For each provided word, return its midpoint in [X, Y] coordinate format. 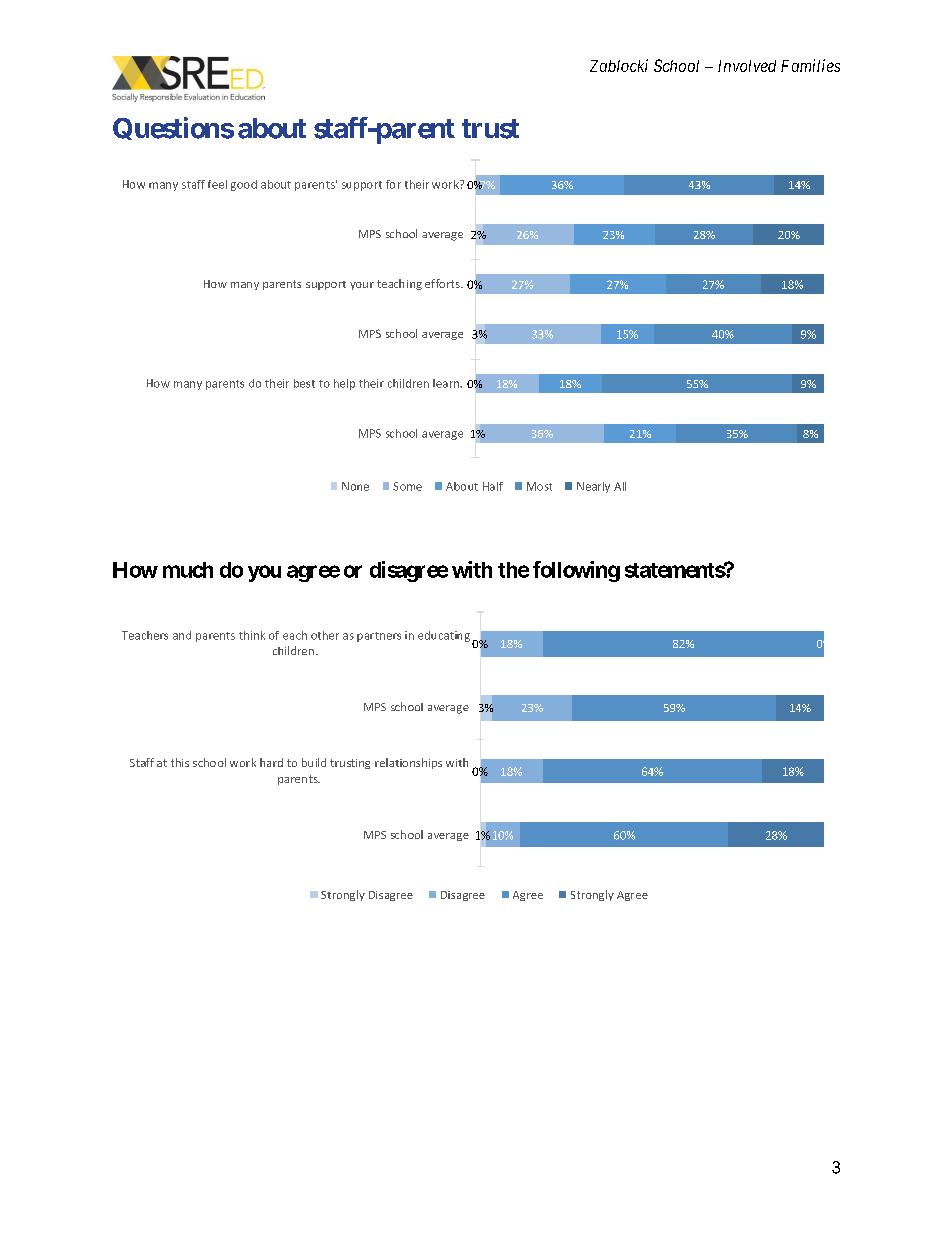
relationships [408, 763]
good [244, 185]
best [304, 383]
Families [810, 65]
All [620, 486]
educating [444, 636]
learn [447, 383]
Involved [747, 66]
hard [271, 762]
